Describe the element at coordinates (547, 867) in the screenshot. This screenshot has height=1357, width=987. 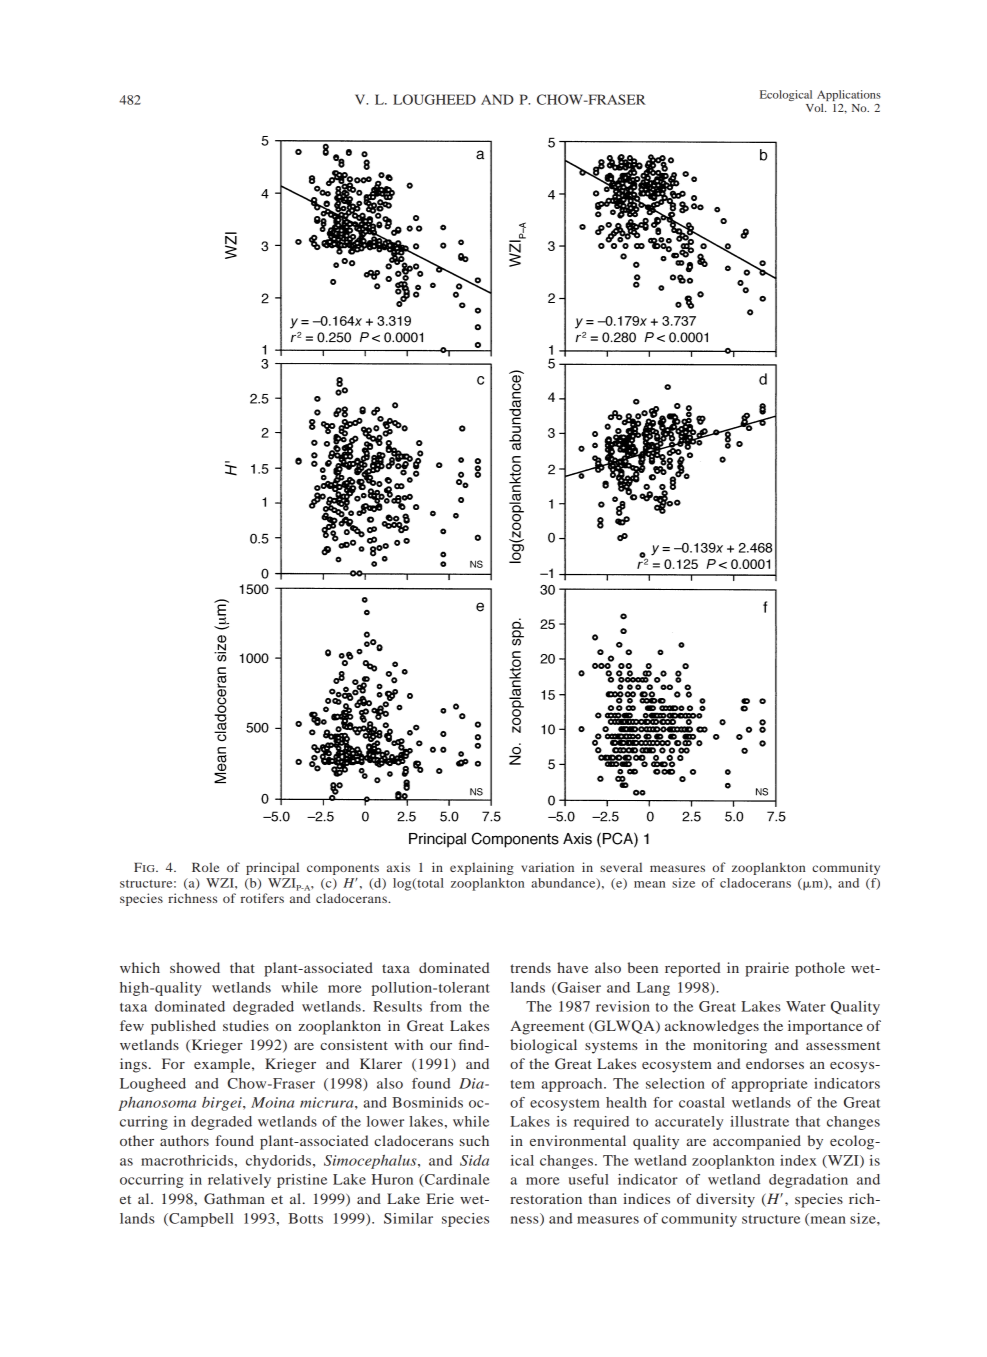
I see `variation` at that location.
